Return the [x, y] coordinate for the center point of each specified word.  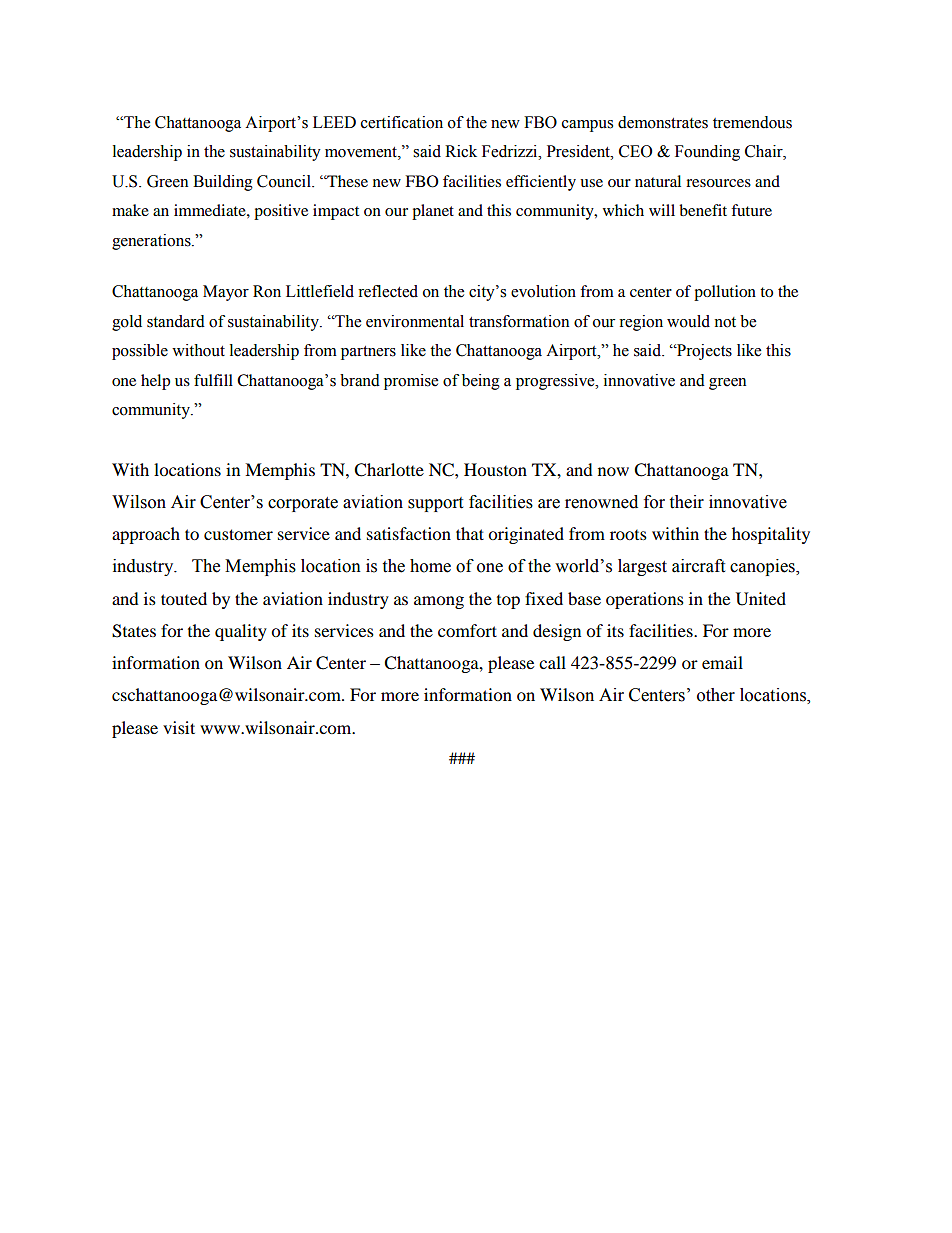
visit [179, 727]
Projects [703, 352]
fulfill [213, 380]
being [481, 382]
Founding [707, 153]
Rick [461, 151]
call [552, 662]
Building [223, 183]
